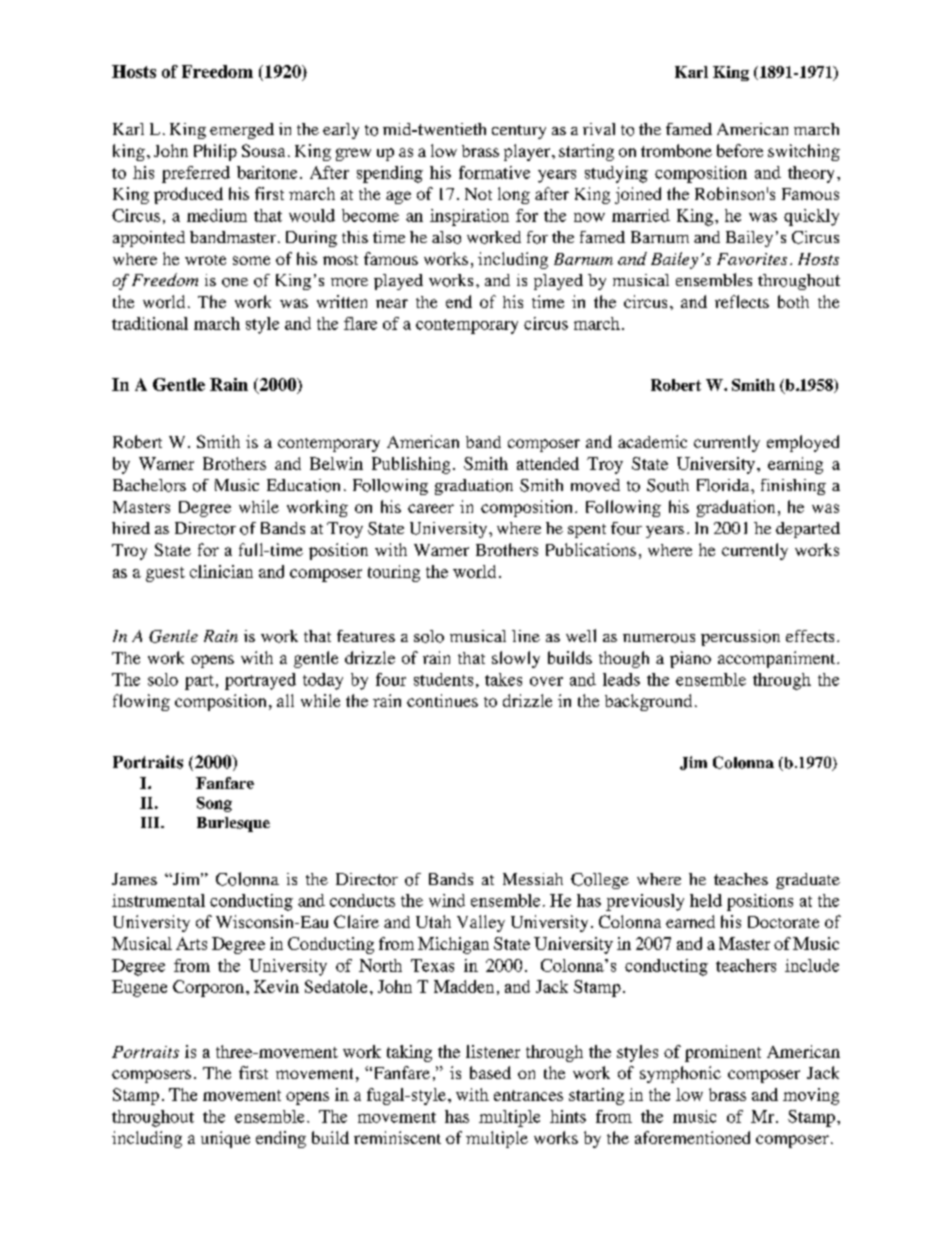 The width and height of the document is (952, 1233). What do you see at coordinates (490, 1072) in the document?
I see `based` at bounding box center [490, 1072].
